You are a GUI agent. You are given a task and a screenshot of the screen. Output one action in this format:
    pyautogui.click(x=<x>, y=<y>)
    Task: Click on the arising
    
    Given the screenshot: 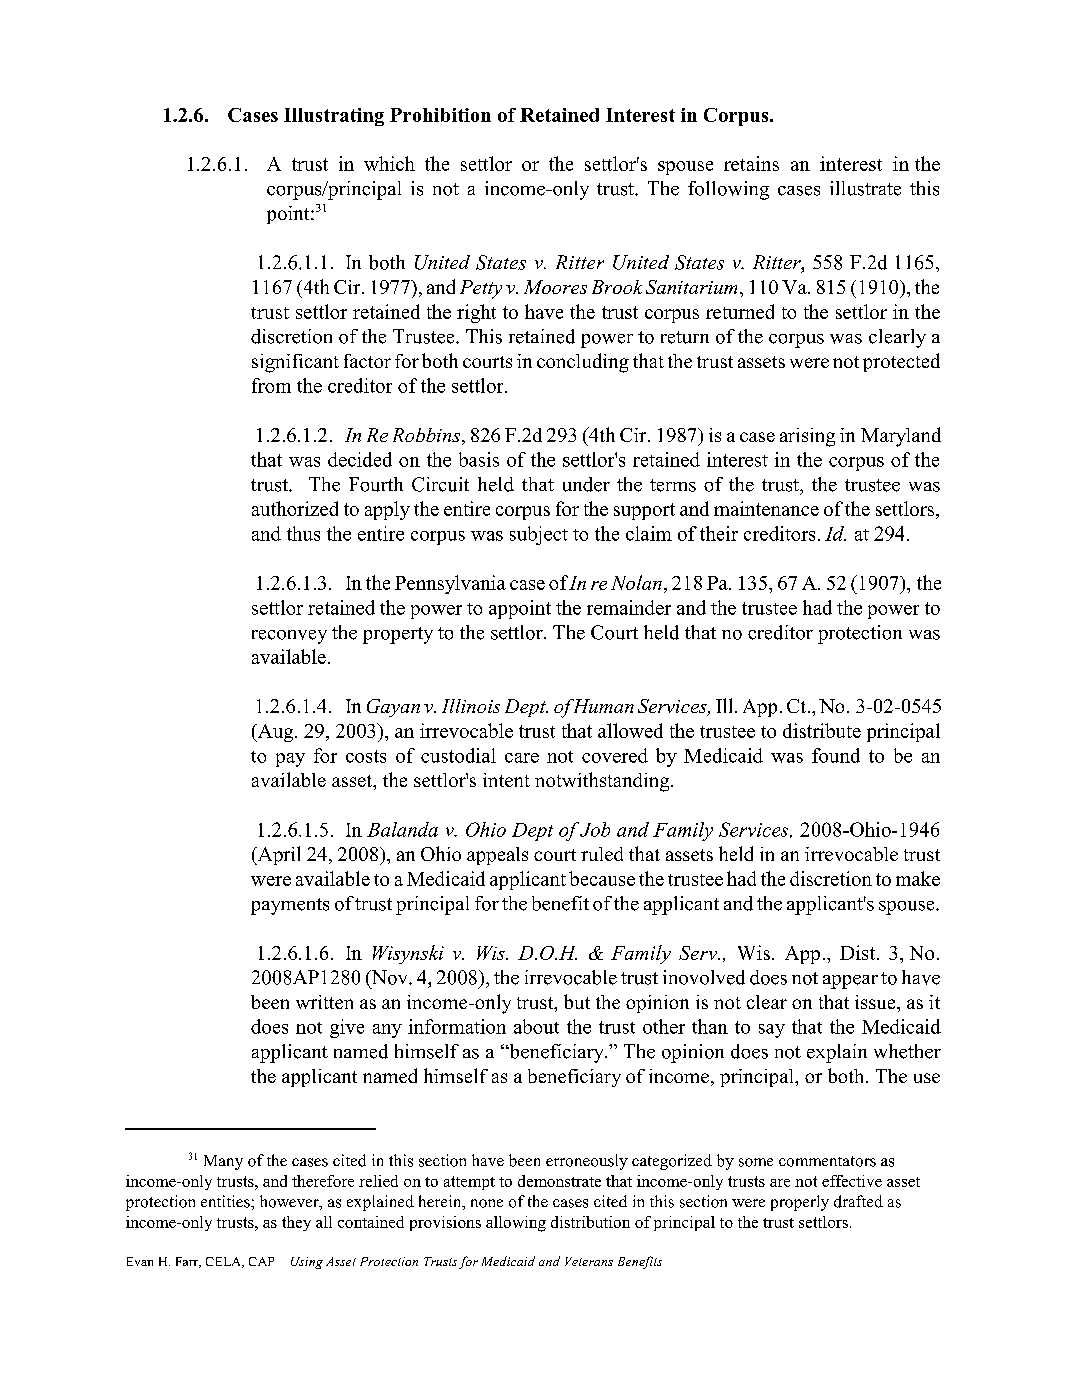 What is the action you would take?
    pyautogui.click(x=807, y=437)
